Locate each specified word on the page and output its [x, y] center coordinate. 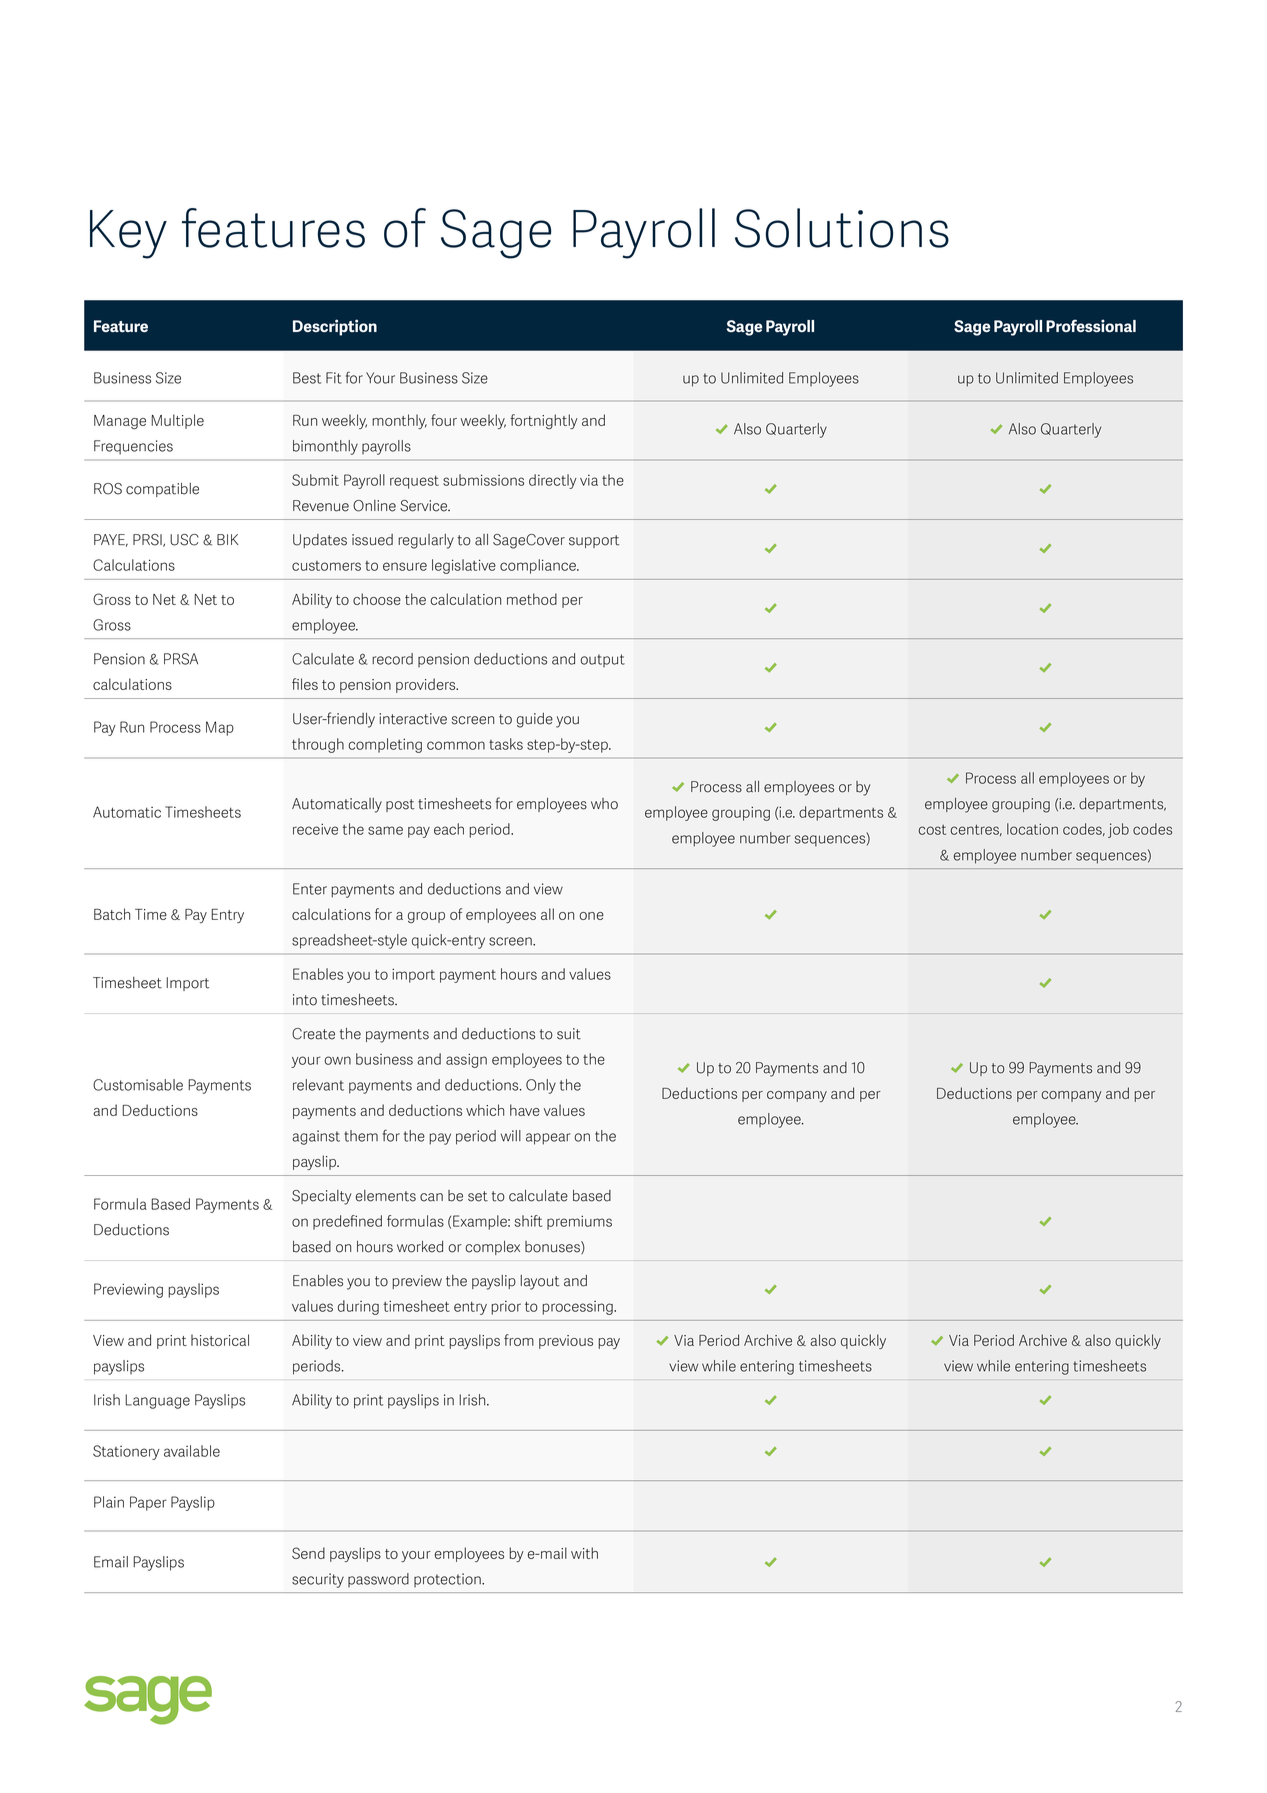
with [584, 1553]
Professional [1091, 325]
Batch [112, 914]
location [1032, 829]
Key [128, 234]
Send [308, 1553]
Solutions [842, 228]
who [604, 804]
